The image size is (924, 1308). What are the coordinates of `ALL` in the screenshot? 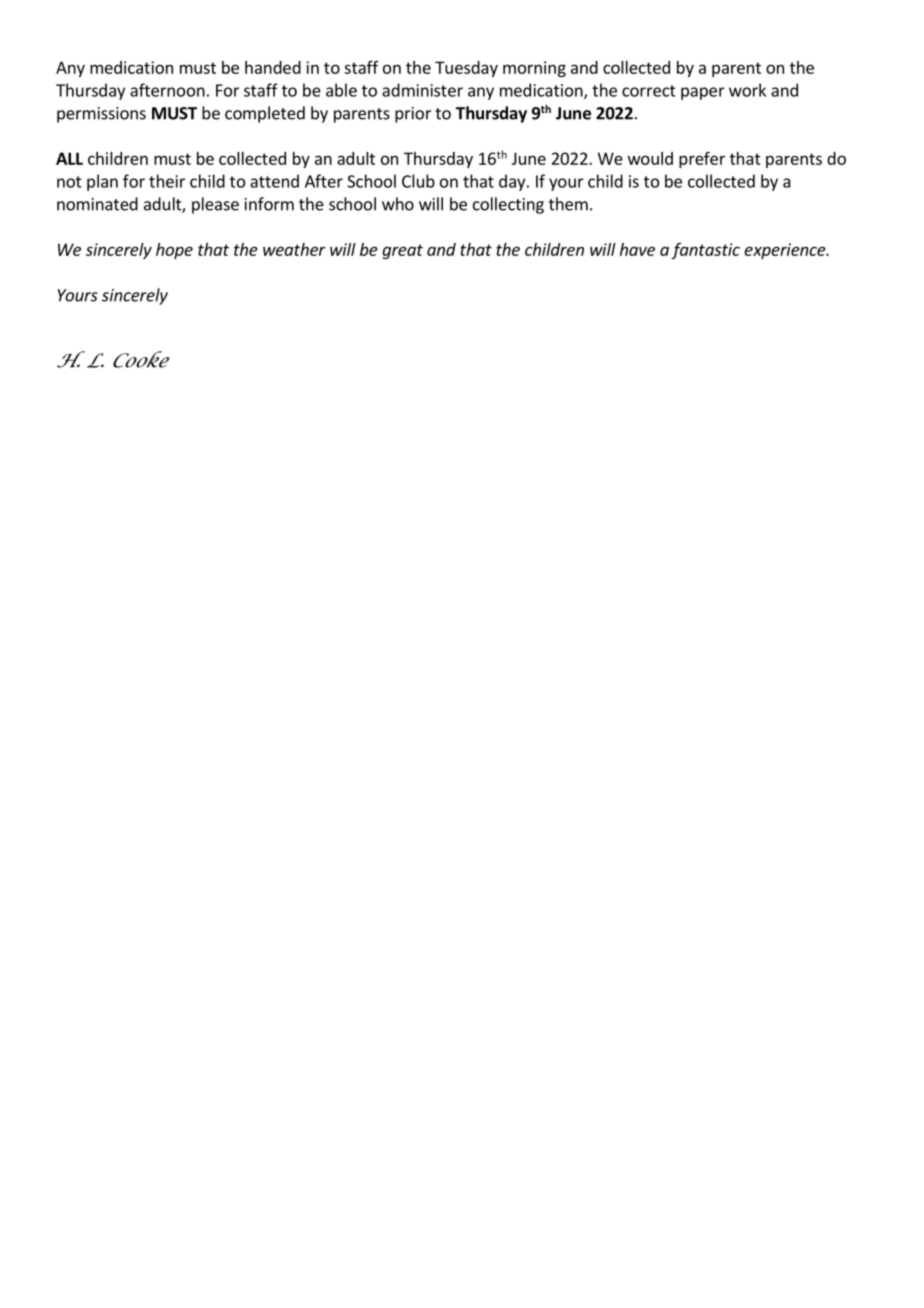 It's located at (69, 158).
